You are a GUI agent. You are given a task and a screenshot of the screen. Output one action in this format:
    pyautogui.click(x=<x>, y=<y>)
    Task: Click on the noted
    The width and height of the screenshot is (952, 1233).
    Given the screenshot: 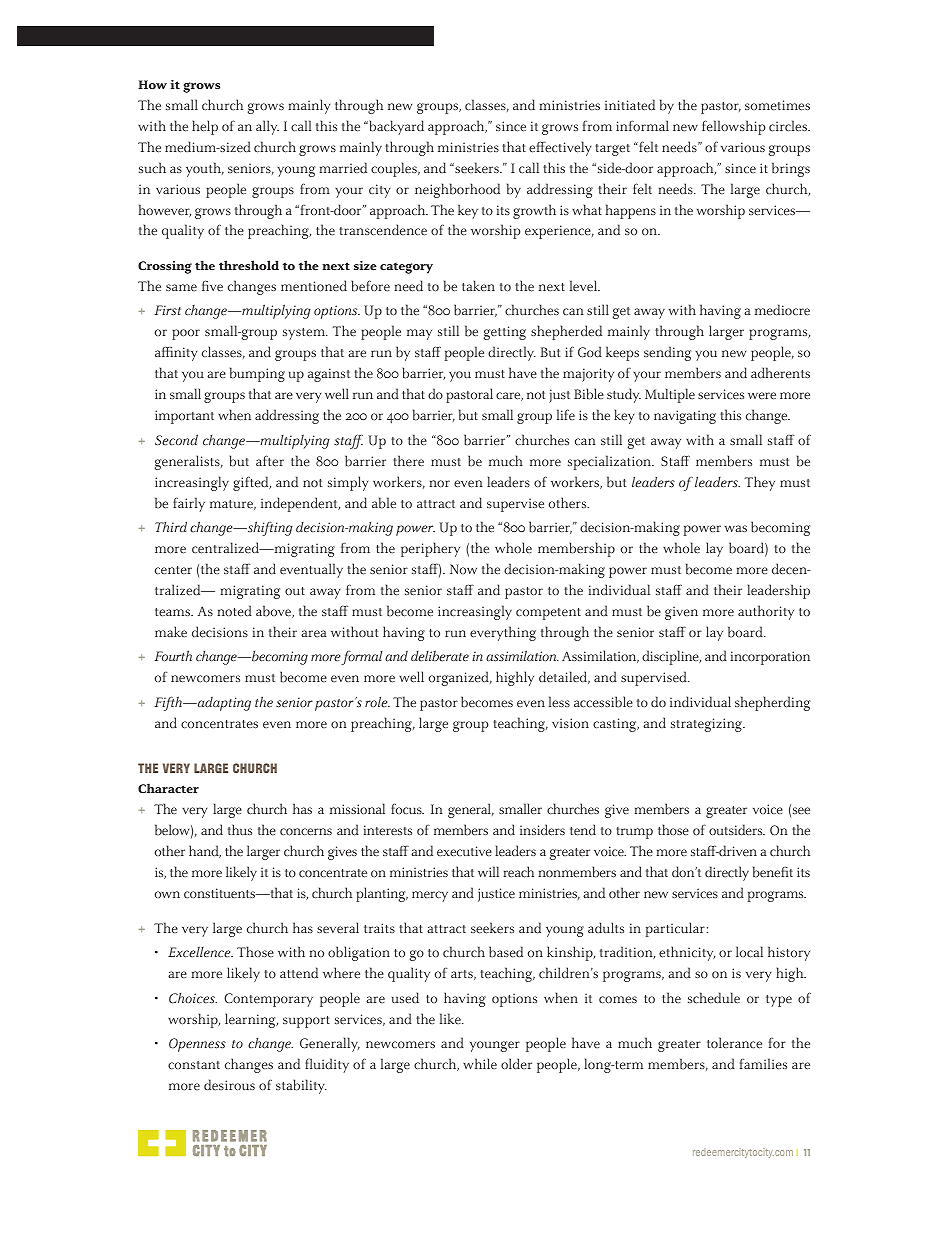 What is the action you would take?
    pyautogui.click(x=234, y=611)
